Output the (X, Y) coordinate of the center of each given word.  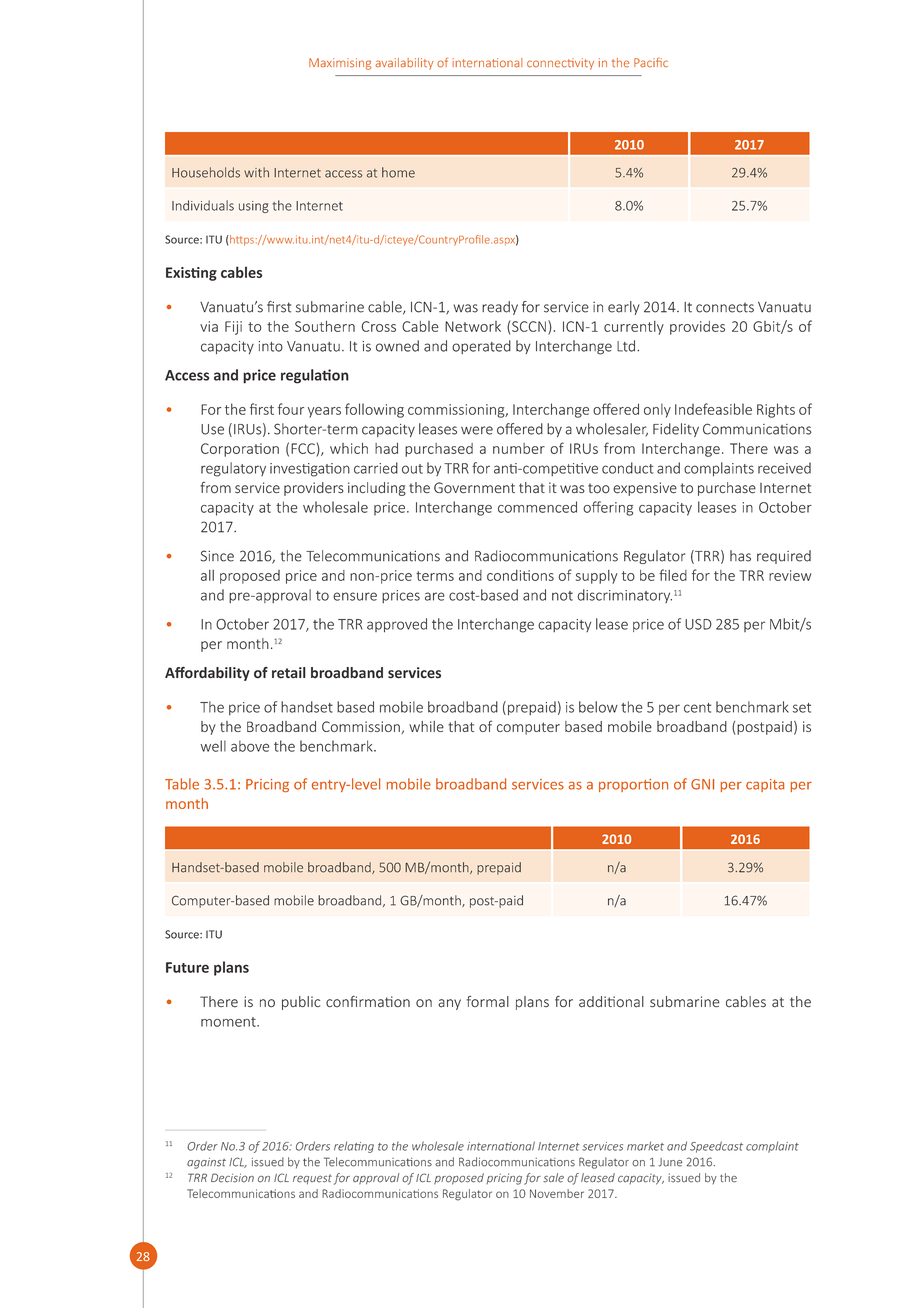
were (477, 430)
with (256, 172)
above (250, 746)
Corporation (240, 450)
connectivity (560, 64)
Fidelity (676, 430)
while (426, 726)
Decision (232, 1178)
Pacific (651, 63)
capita (765, 785)
